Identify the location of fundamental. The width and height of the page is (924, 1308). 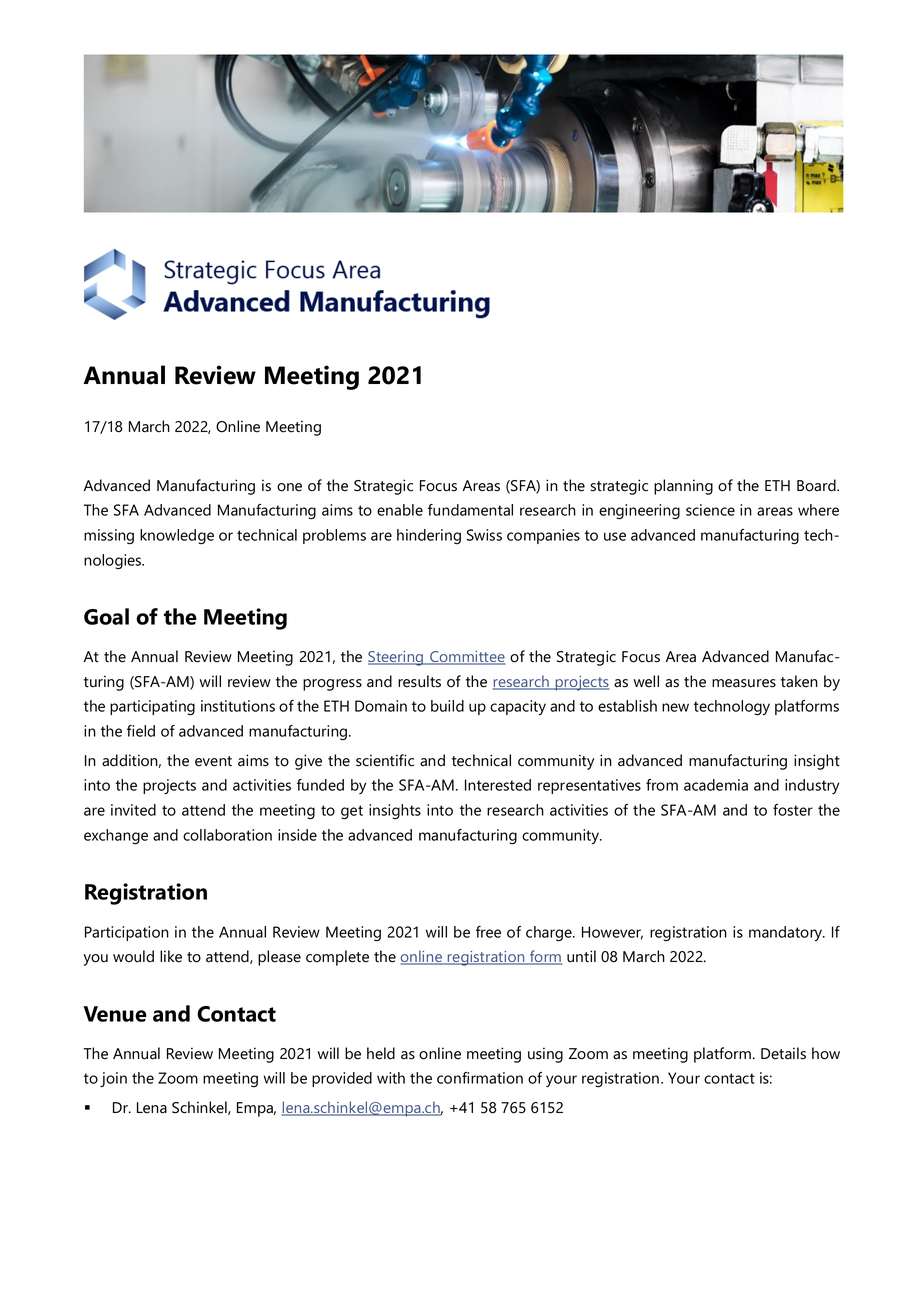
(470, 510).
